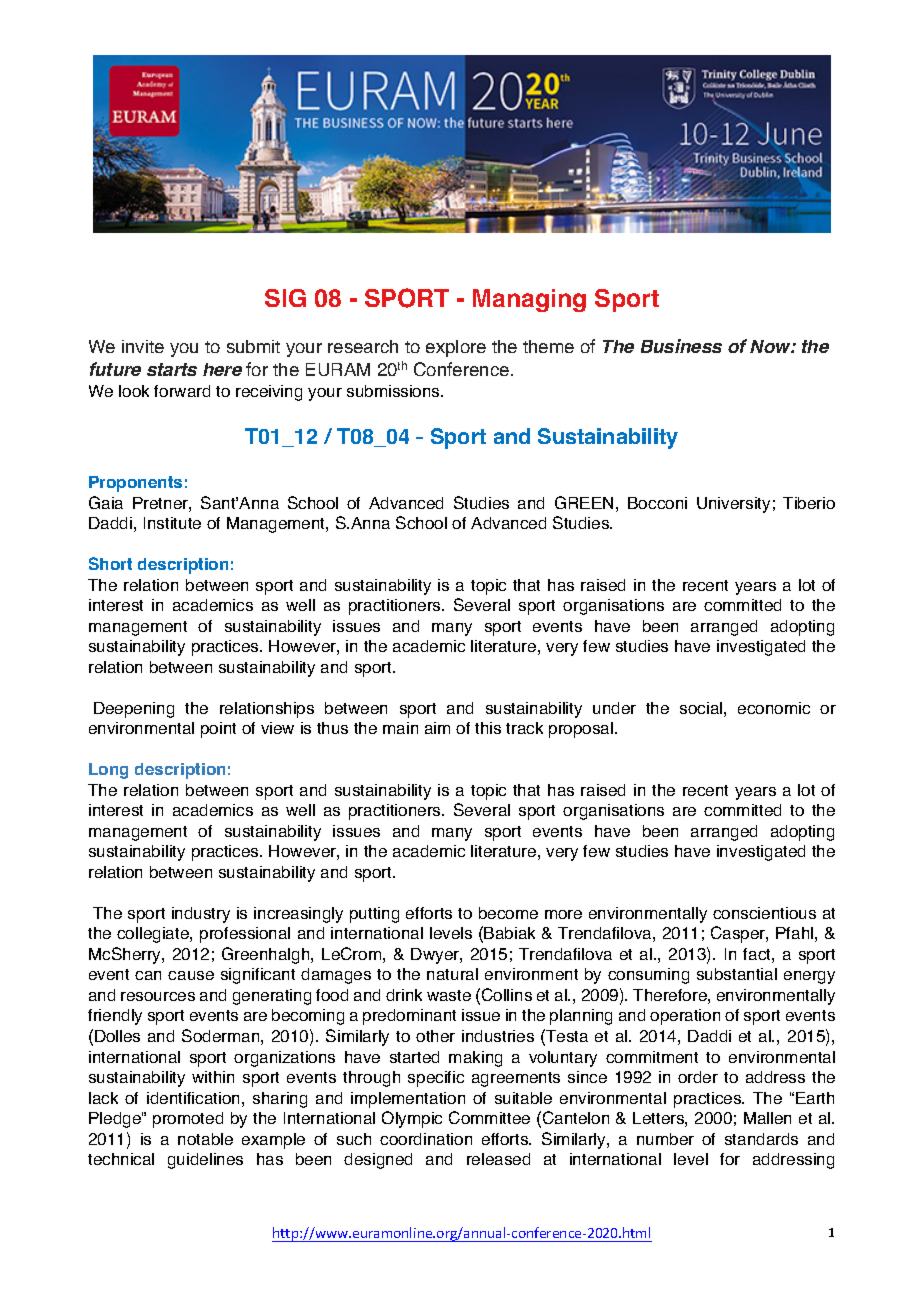 The image size is (924, 1308). Describe the element at coordinates (426, 1139) in the screenshot. I see `coordination` at that location.
